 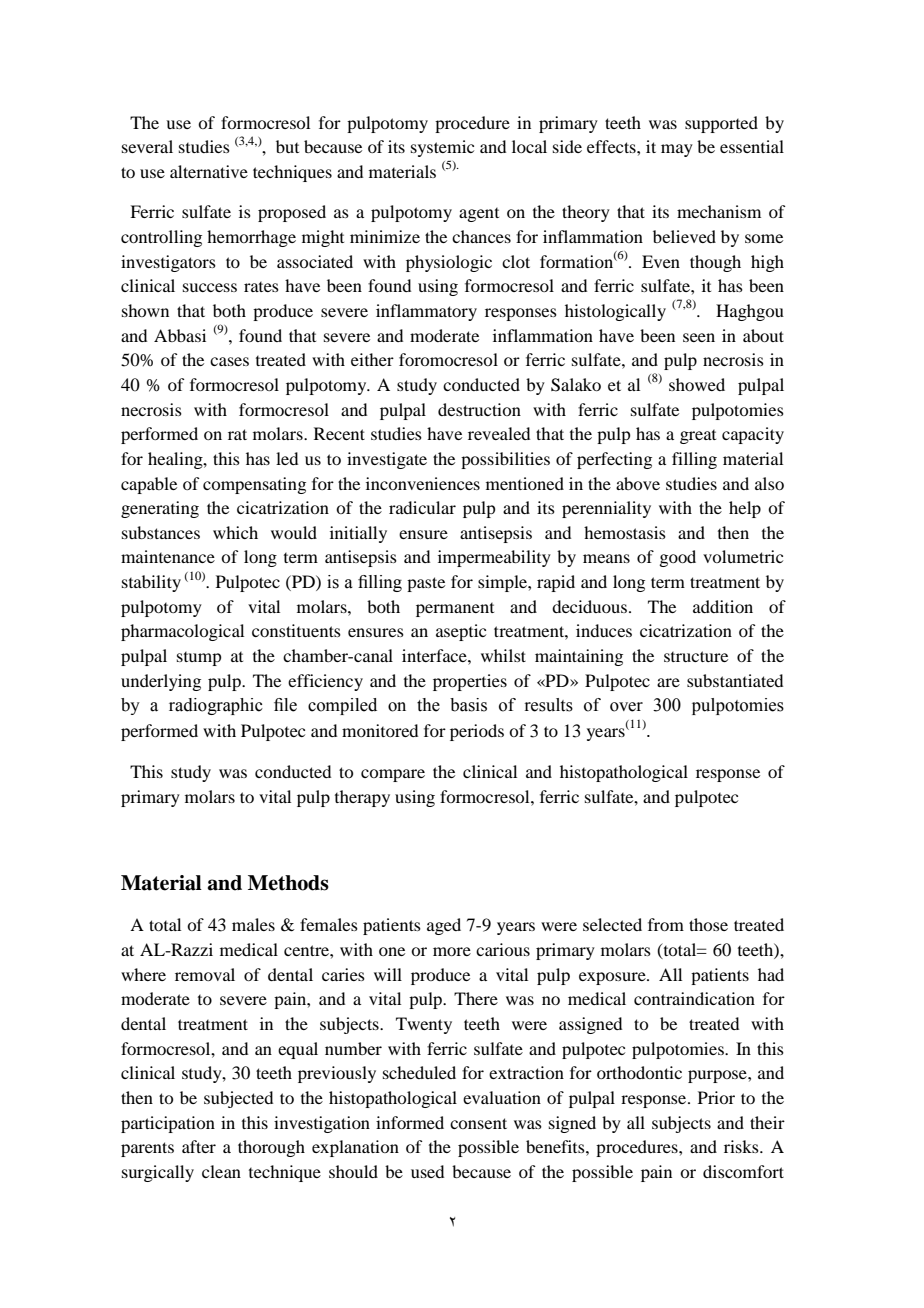 What do you see at coordinates (442, 148) in the screenshot?
I see `systemic` at bounding box center [442, 148].
